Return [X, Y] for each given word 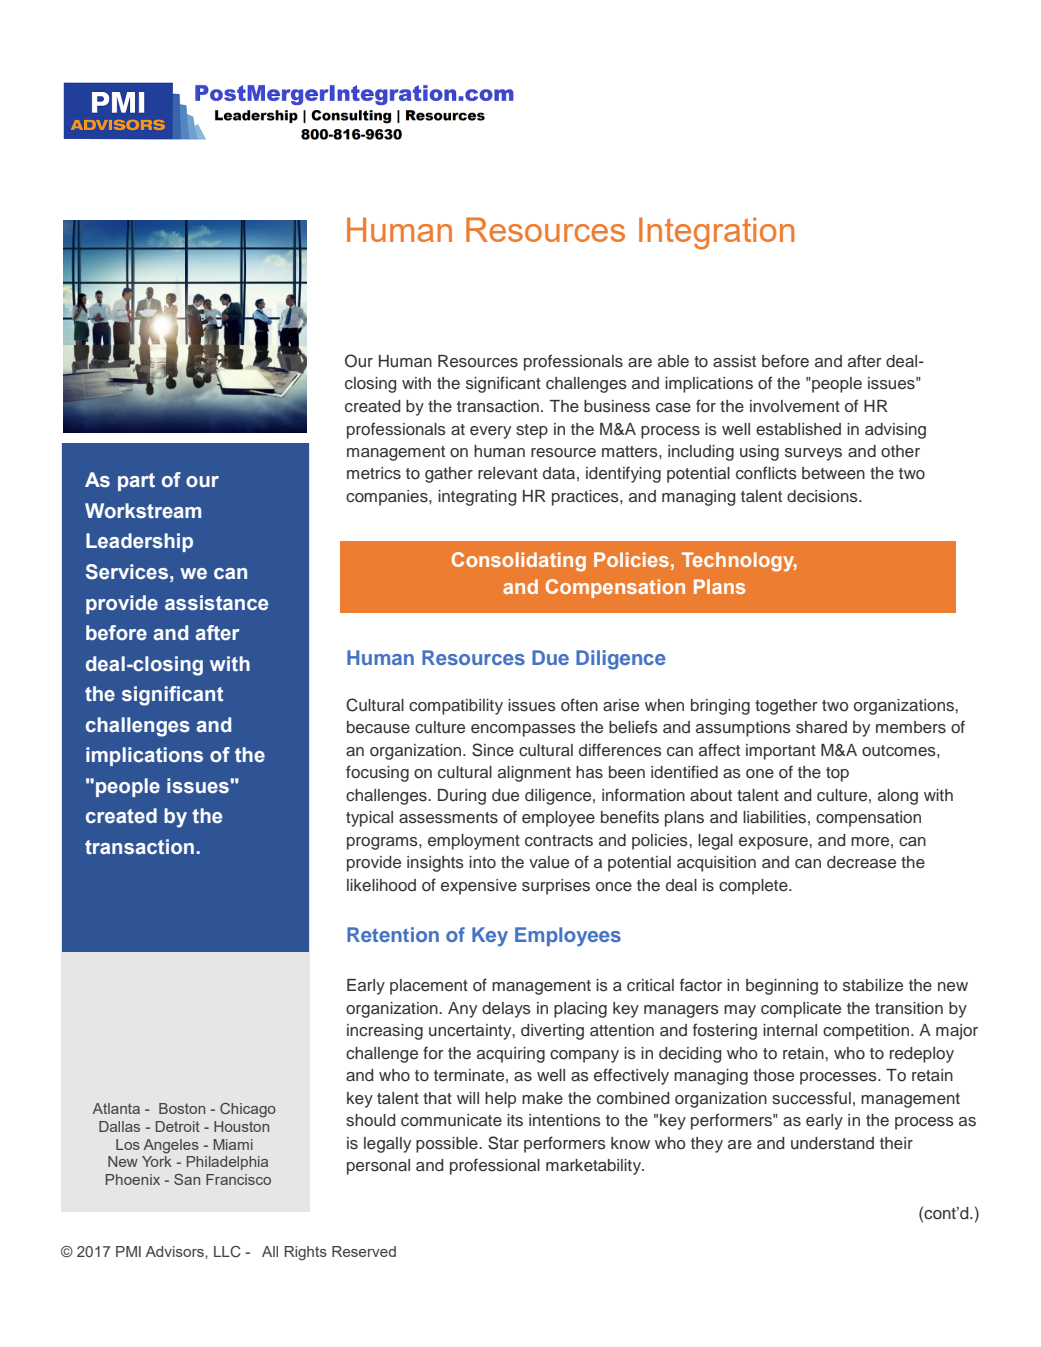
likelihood [381, 885]
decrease [861, 862]
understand [832, 1143]
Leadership [139, 542]
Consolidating [519, 562]
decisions [823, 496]
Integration [716, 233]
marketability [594, 1167]
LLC [227, 1251]
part [136, 482]
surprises [556, 887]
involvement [795, 406]
